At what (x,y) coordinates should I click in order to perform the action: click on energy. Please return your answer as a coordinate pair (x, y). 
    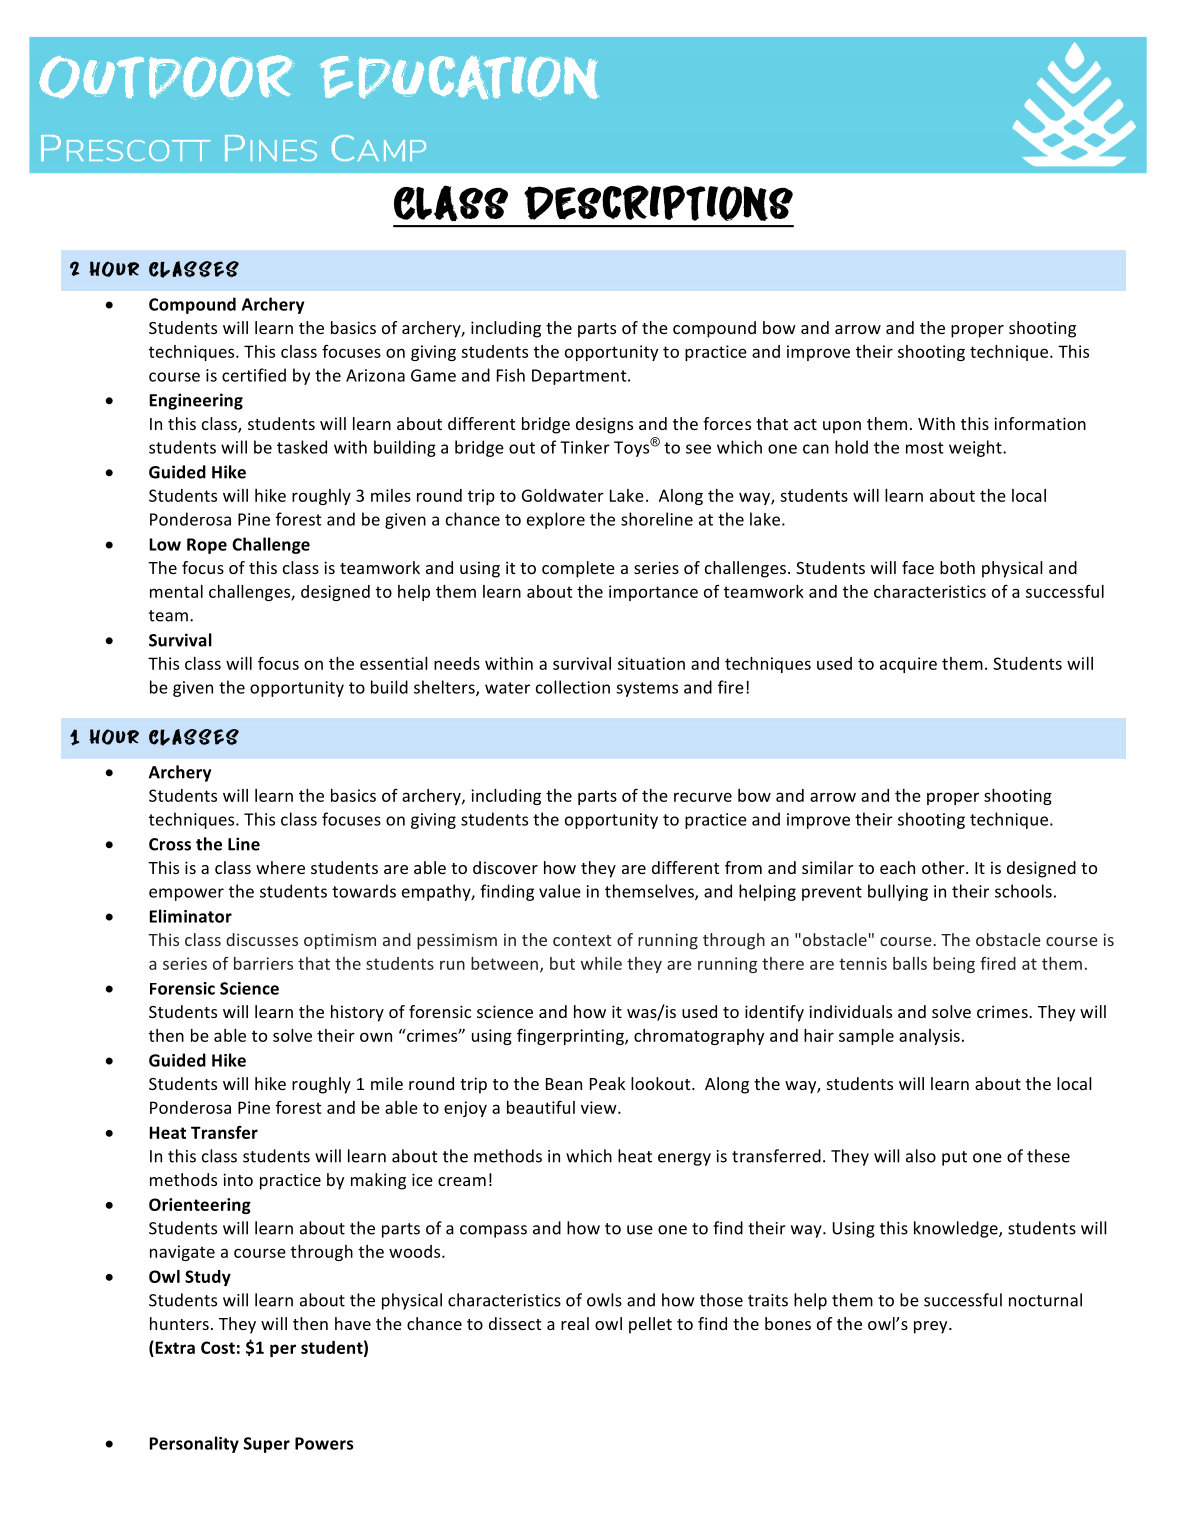
    Looking at the image, I should click on (684, 1159).
